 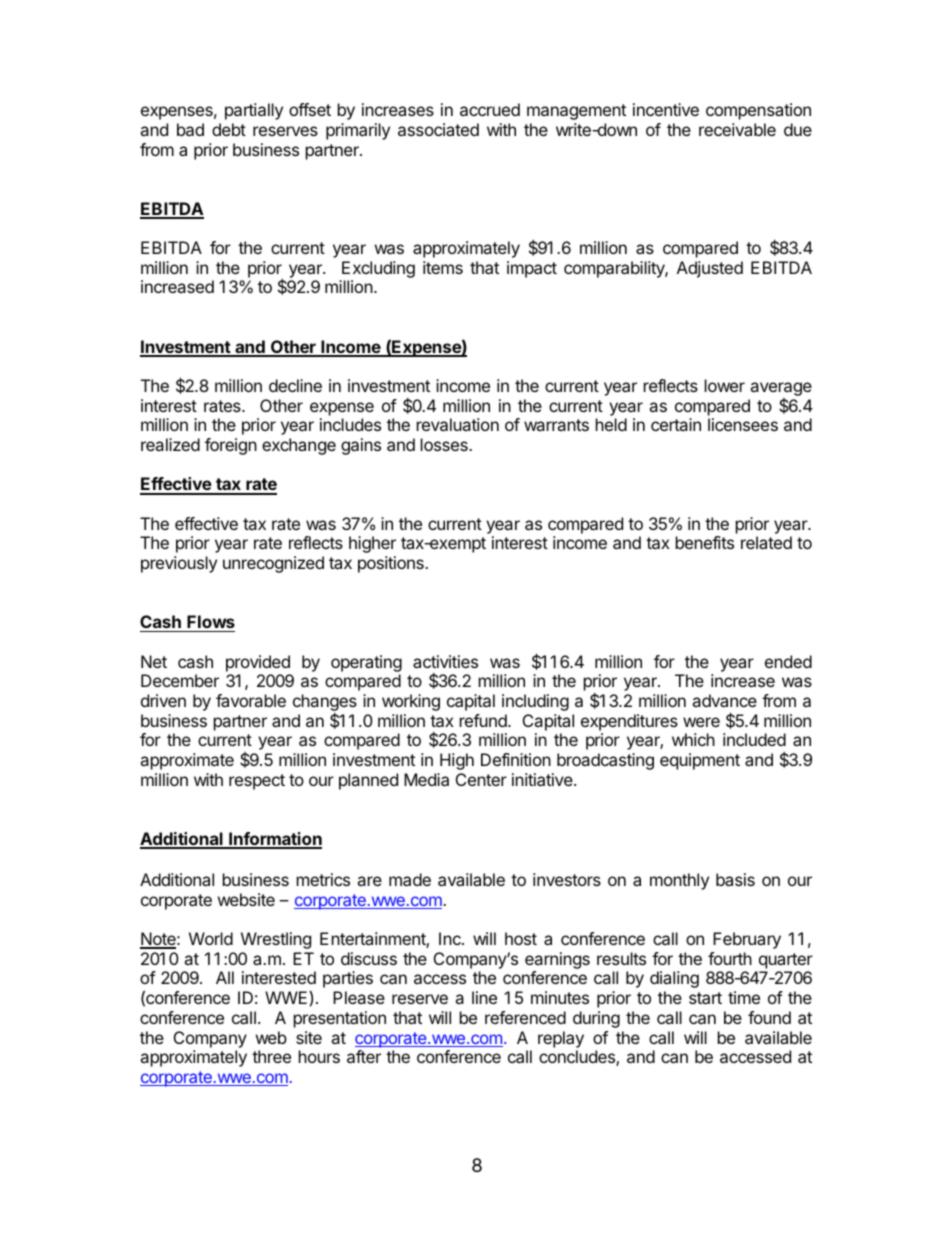 What do you see at coordinates (229, 129) in the image?
I see `debt` at bounding box center [229, 129].
